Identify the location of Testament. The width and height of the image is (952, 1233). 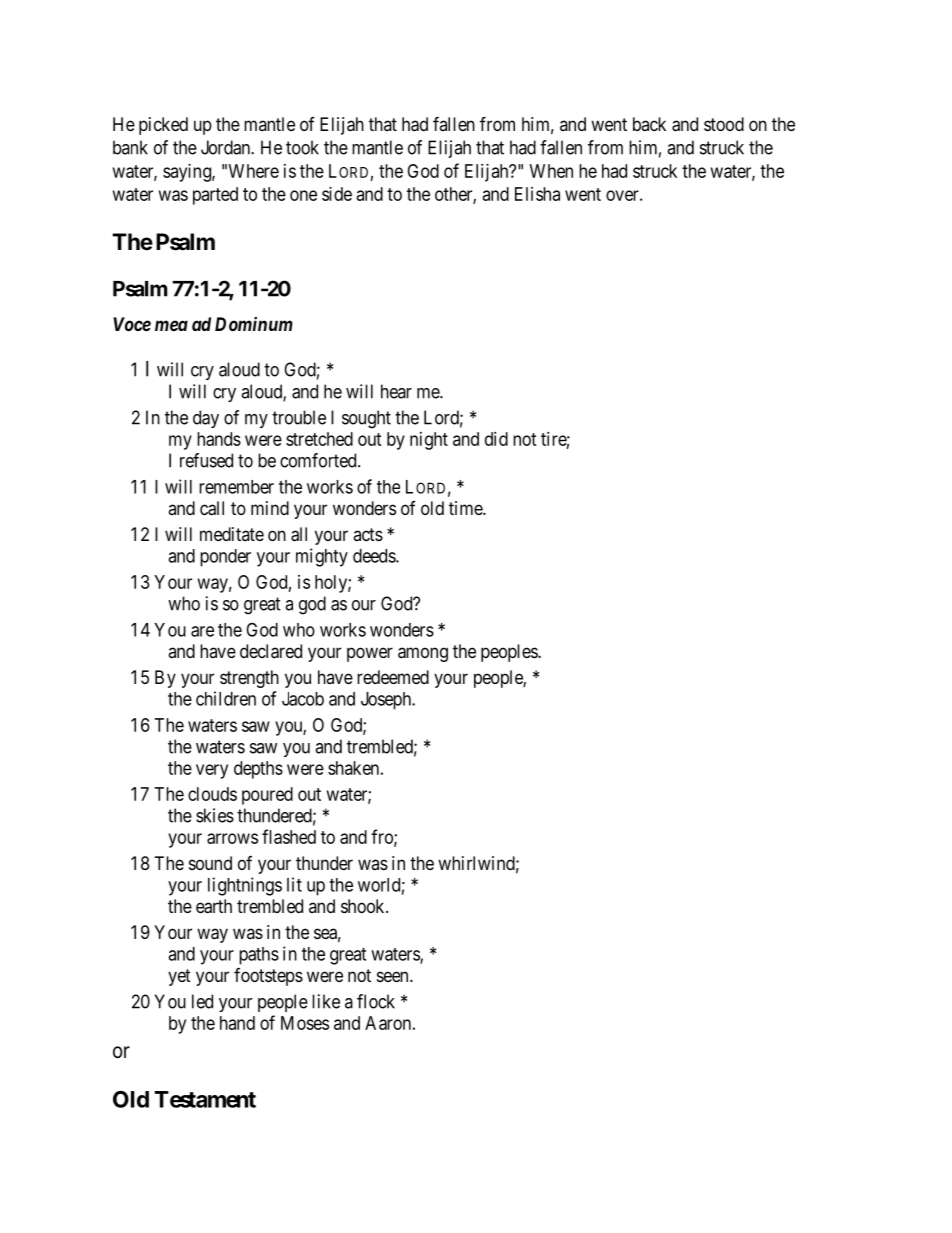
(205, 1099).
